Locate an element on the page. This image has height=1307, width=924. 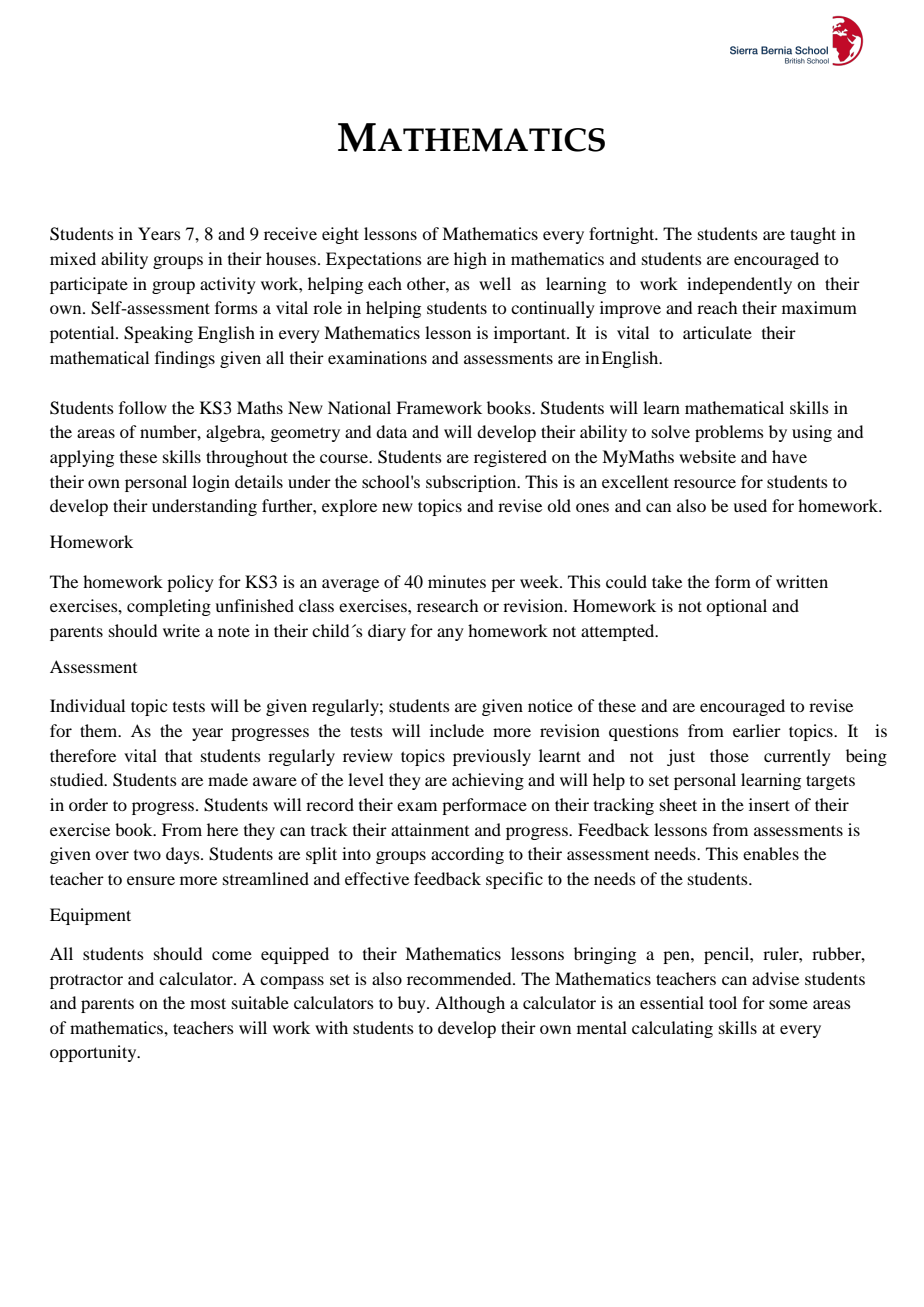
taught is located at coordinates (813, 235).
